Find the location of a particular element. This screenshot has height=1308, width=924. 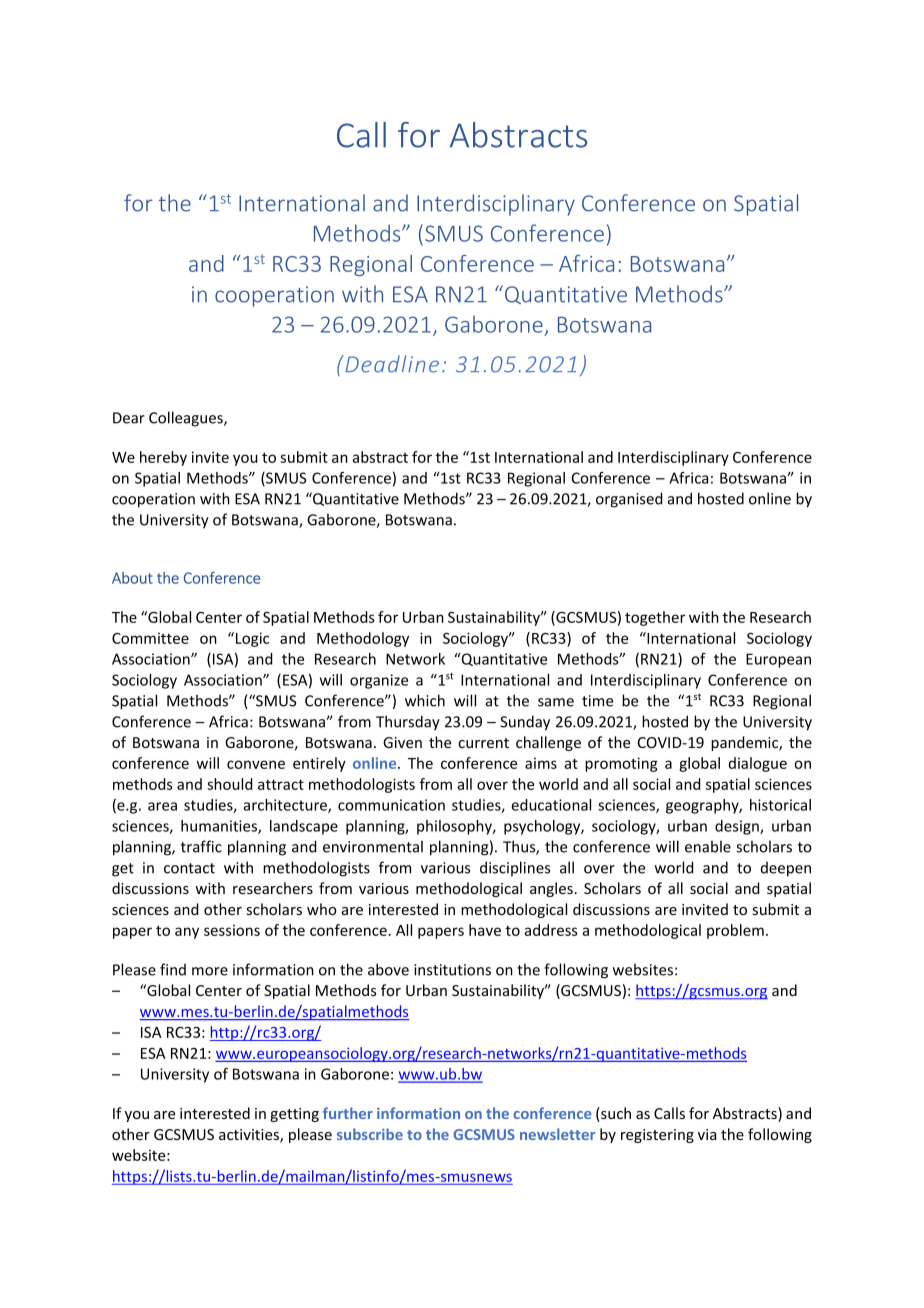

Colleagues is located at coordinates (187, 419).
